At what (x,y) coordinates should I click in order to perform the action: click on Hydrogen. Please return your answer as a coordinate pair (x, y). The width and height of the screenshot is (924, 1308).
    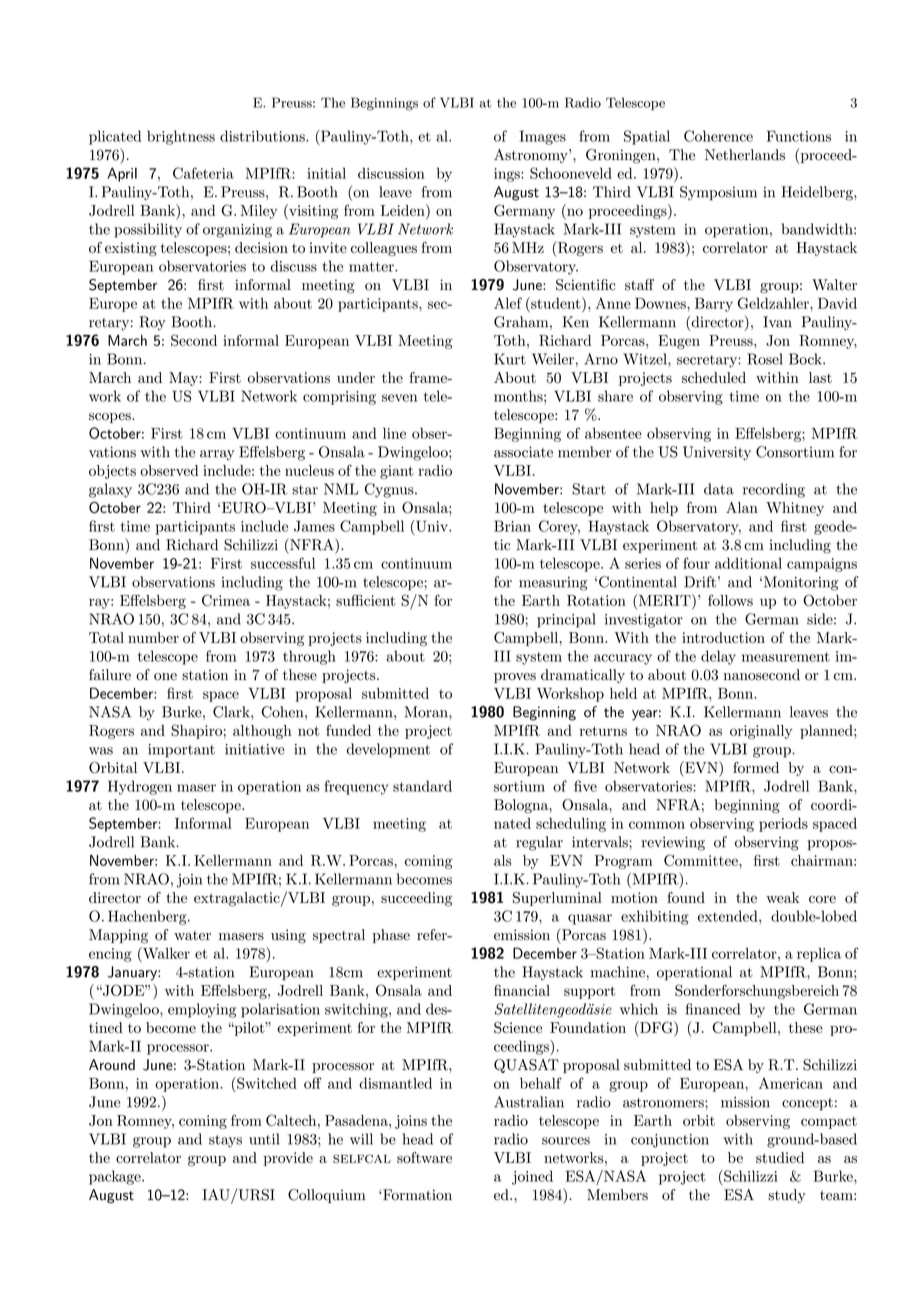
    Looking at the image, I should click on (140, 787).
